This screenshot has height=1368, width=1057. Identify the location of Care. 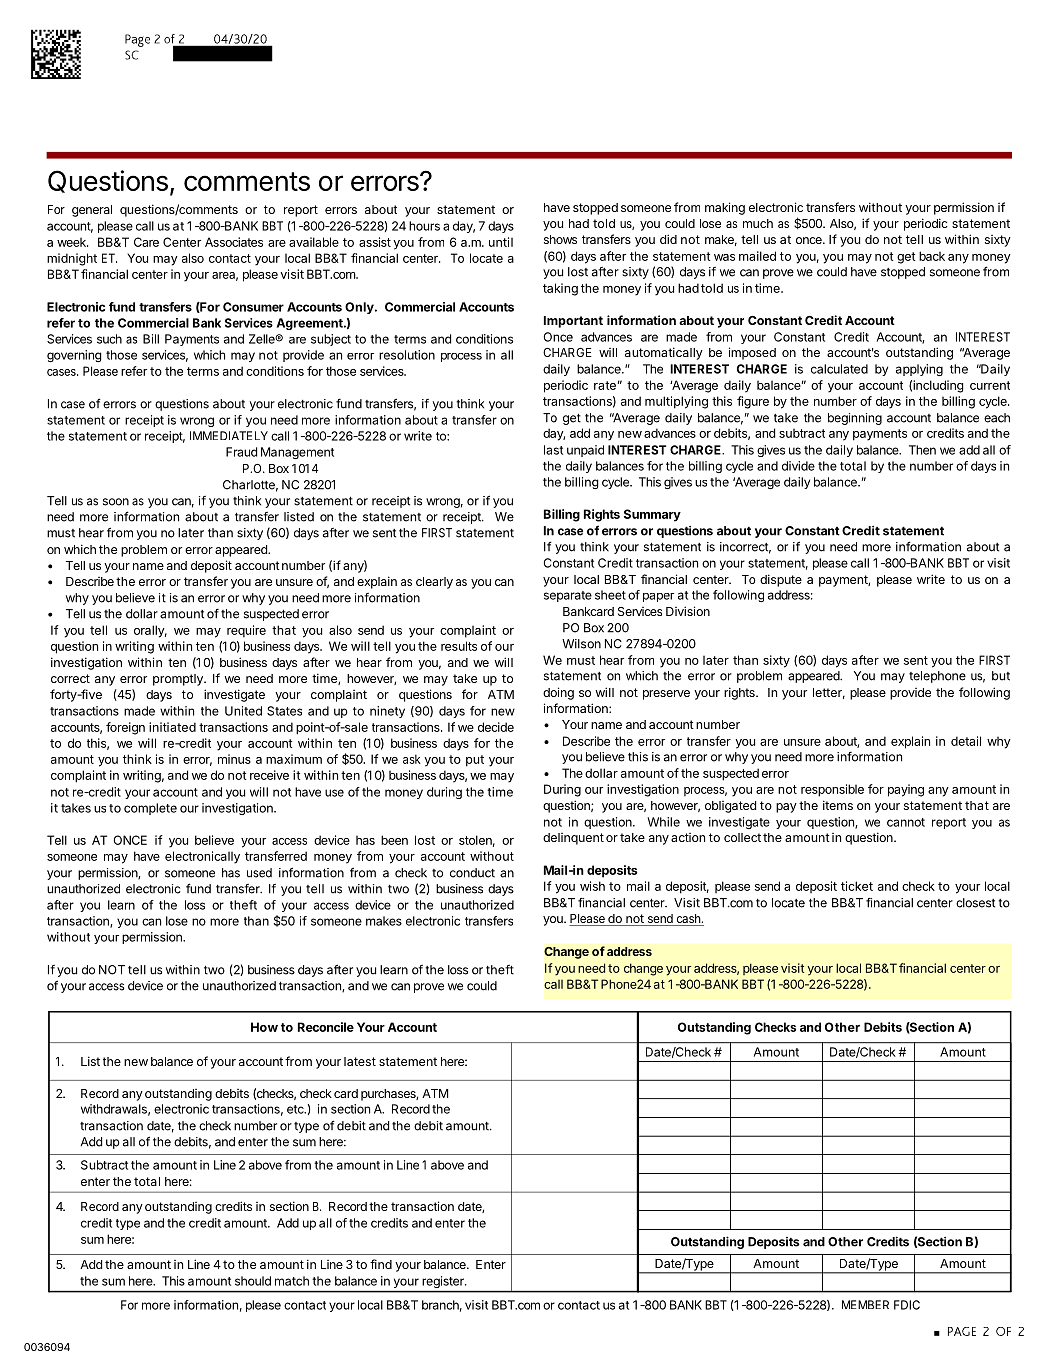
(146, 242).
